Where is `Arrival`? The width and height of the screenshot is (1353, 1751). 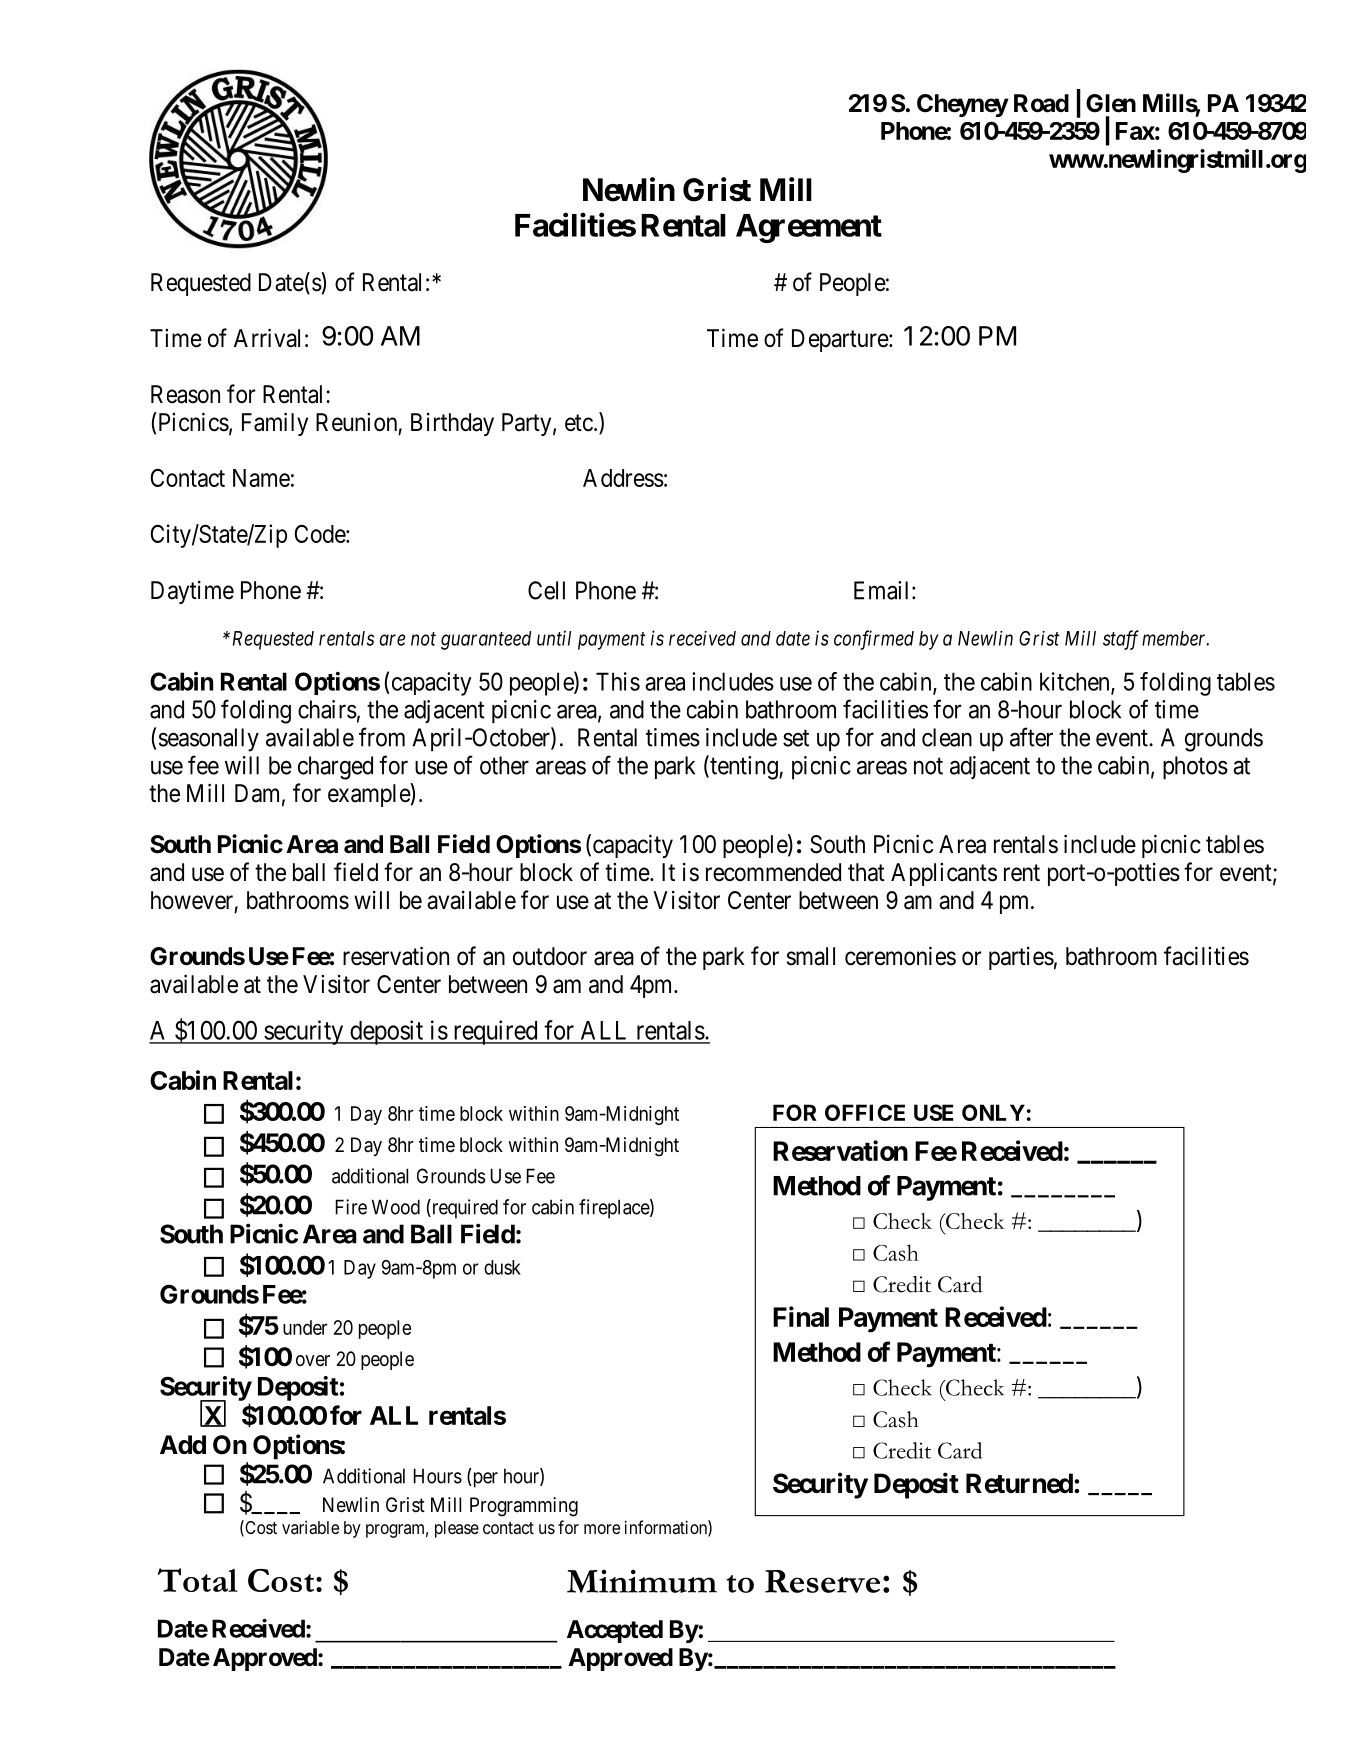 Arrival is located at coordinates (267, 338).
